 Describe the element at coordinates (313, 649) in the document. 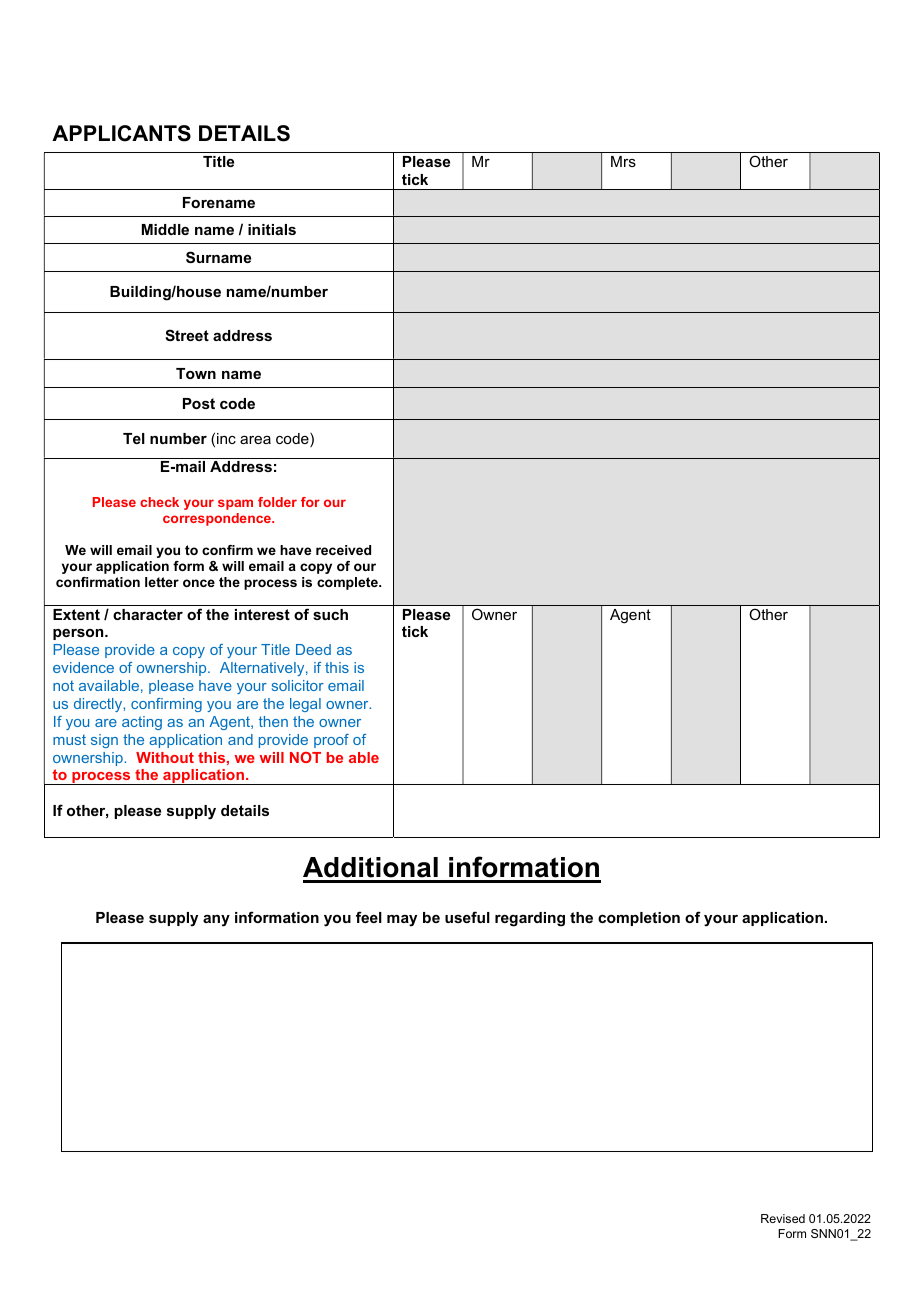

I see `Deed` at that location.
